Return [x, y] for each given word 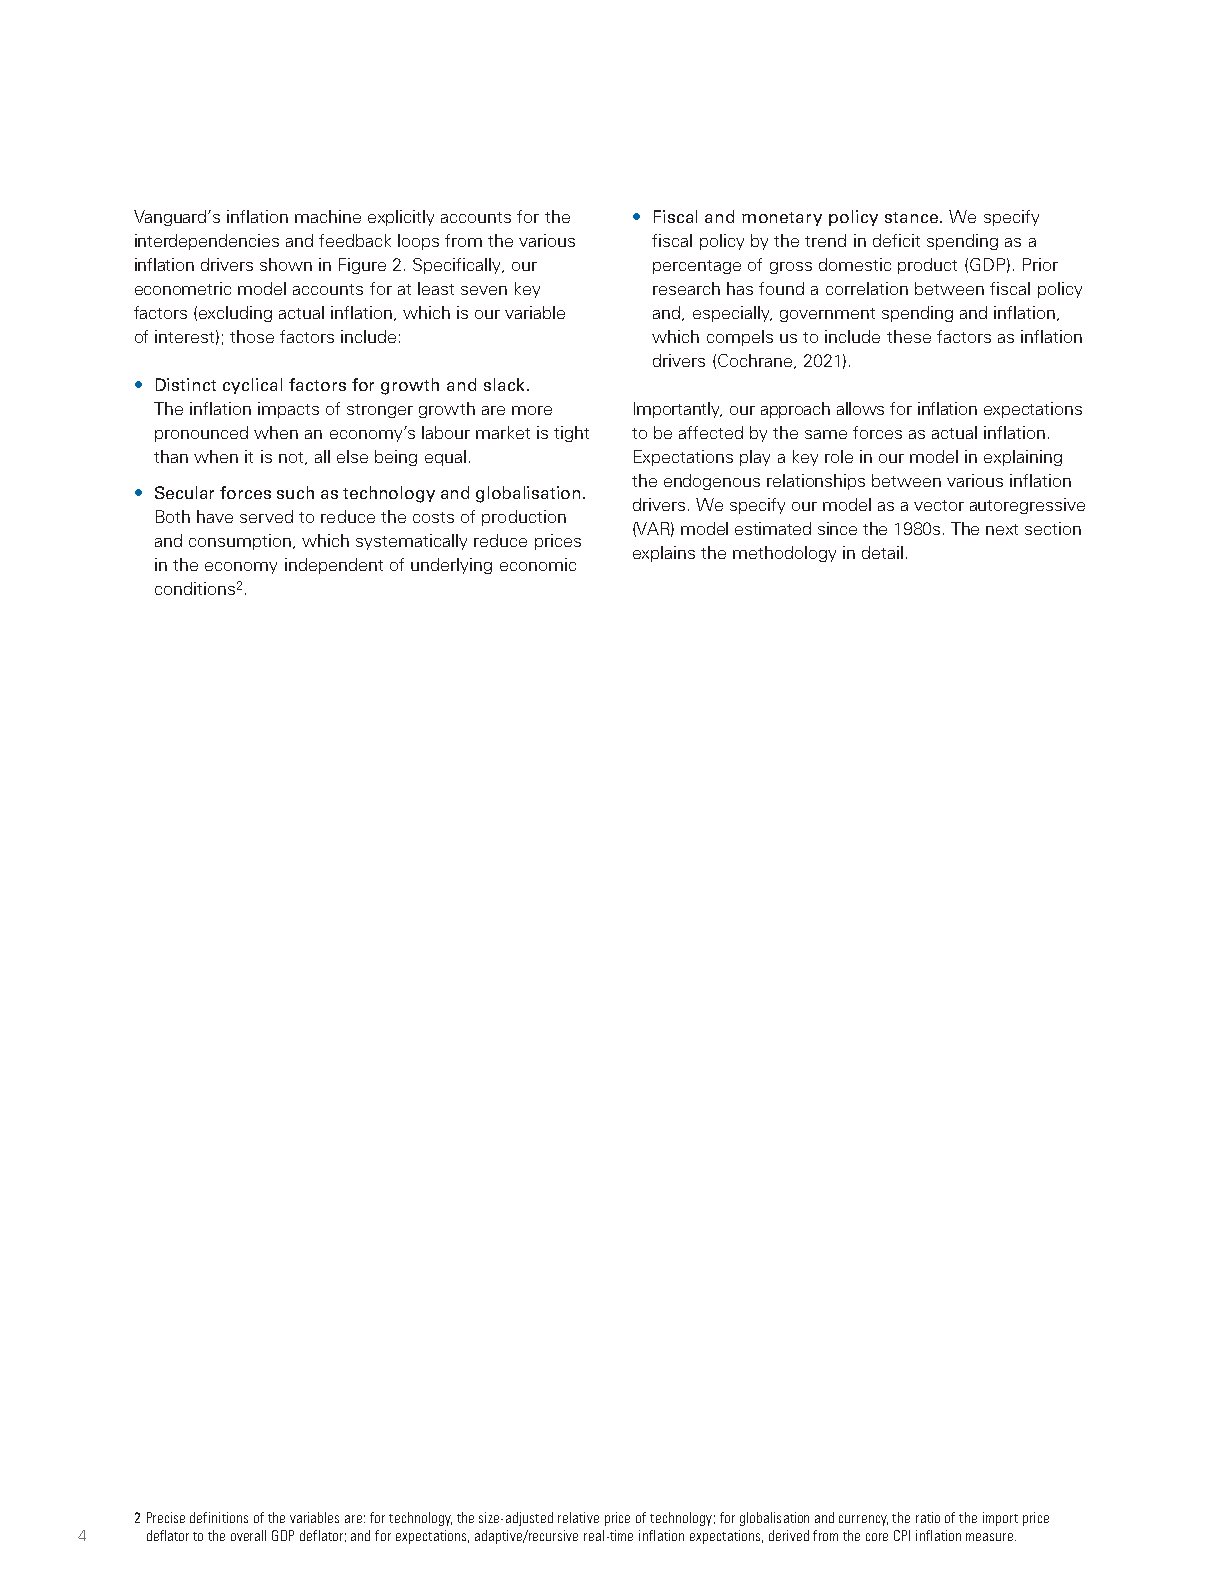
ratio [928, 1517]
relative [578, 1517]
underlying [451, 566]
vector [939, 505]
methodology [784, 554]
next [1002, 529]
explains [664, 554]
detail [882, 552]
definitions [219, 1517]
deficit [896, 240]
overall [248, 1535]
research [686, 288]
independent [334, 566]
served [266, 516]
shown [286, 264]
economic [538, 564]
